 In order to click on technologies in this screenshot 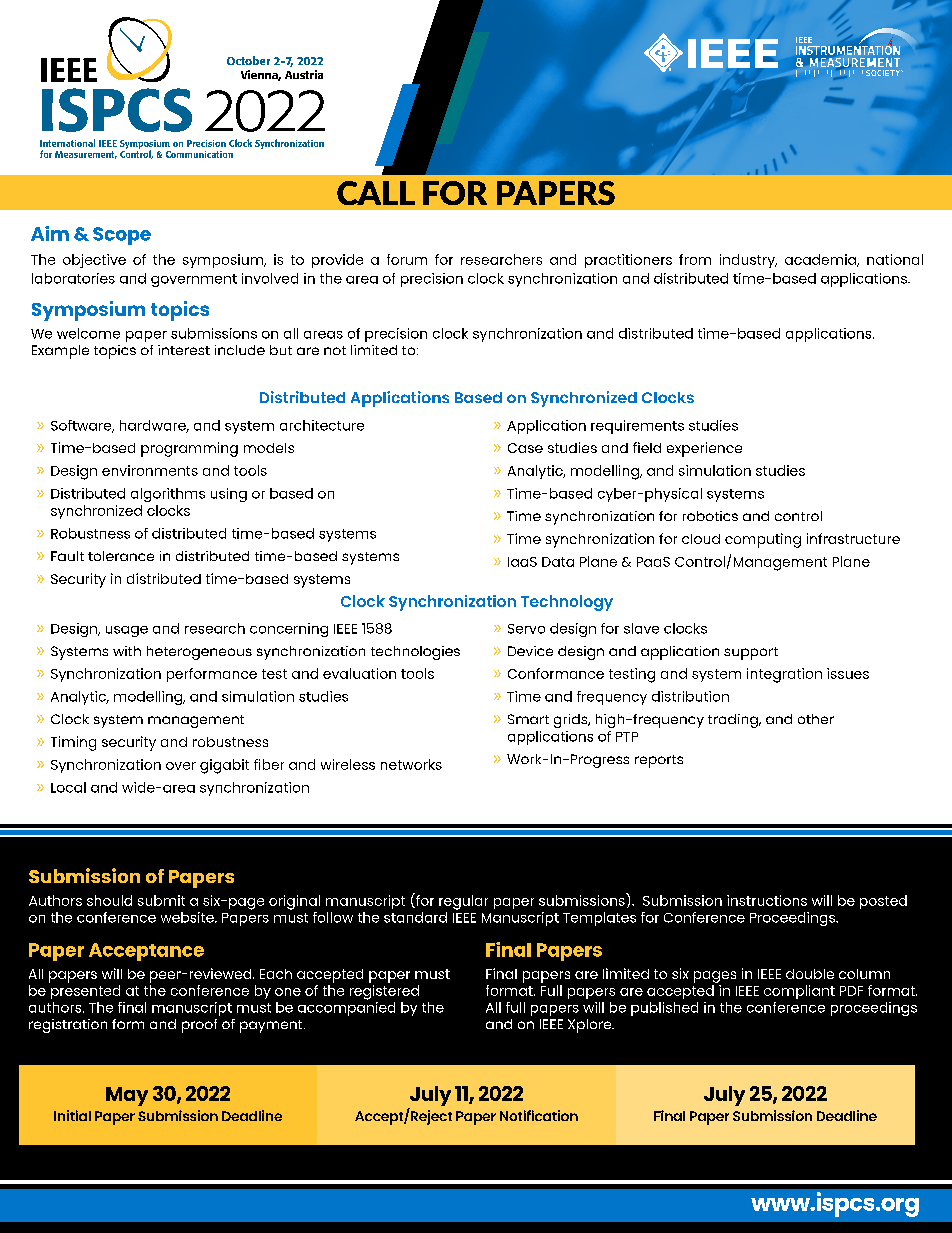, I will do `click(415, 653)`.
